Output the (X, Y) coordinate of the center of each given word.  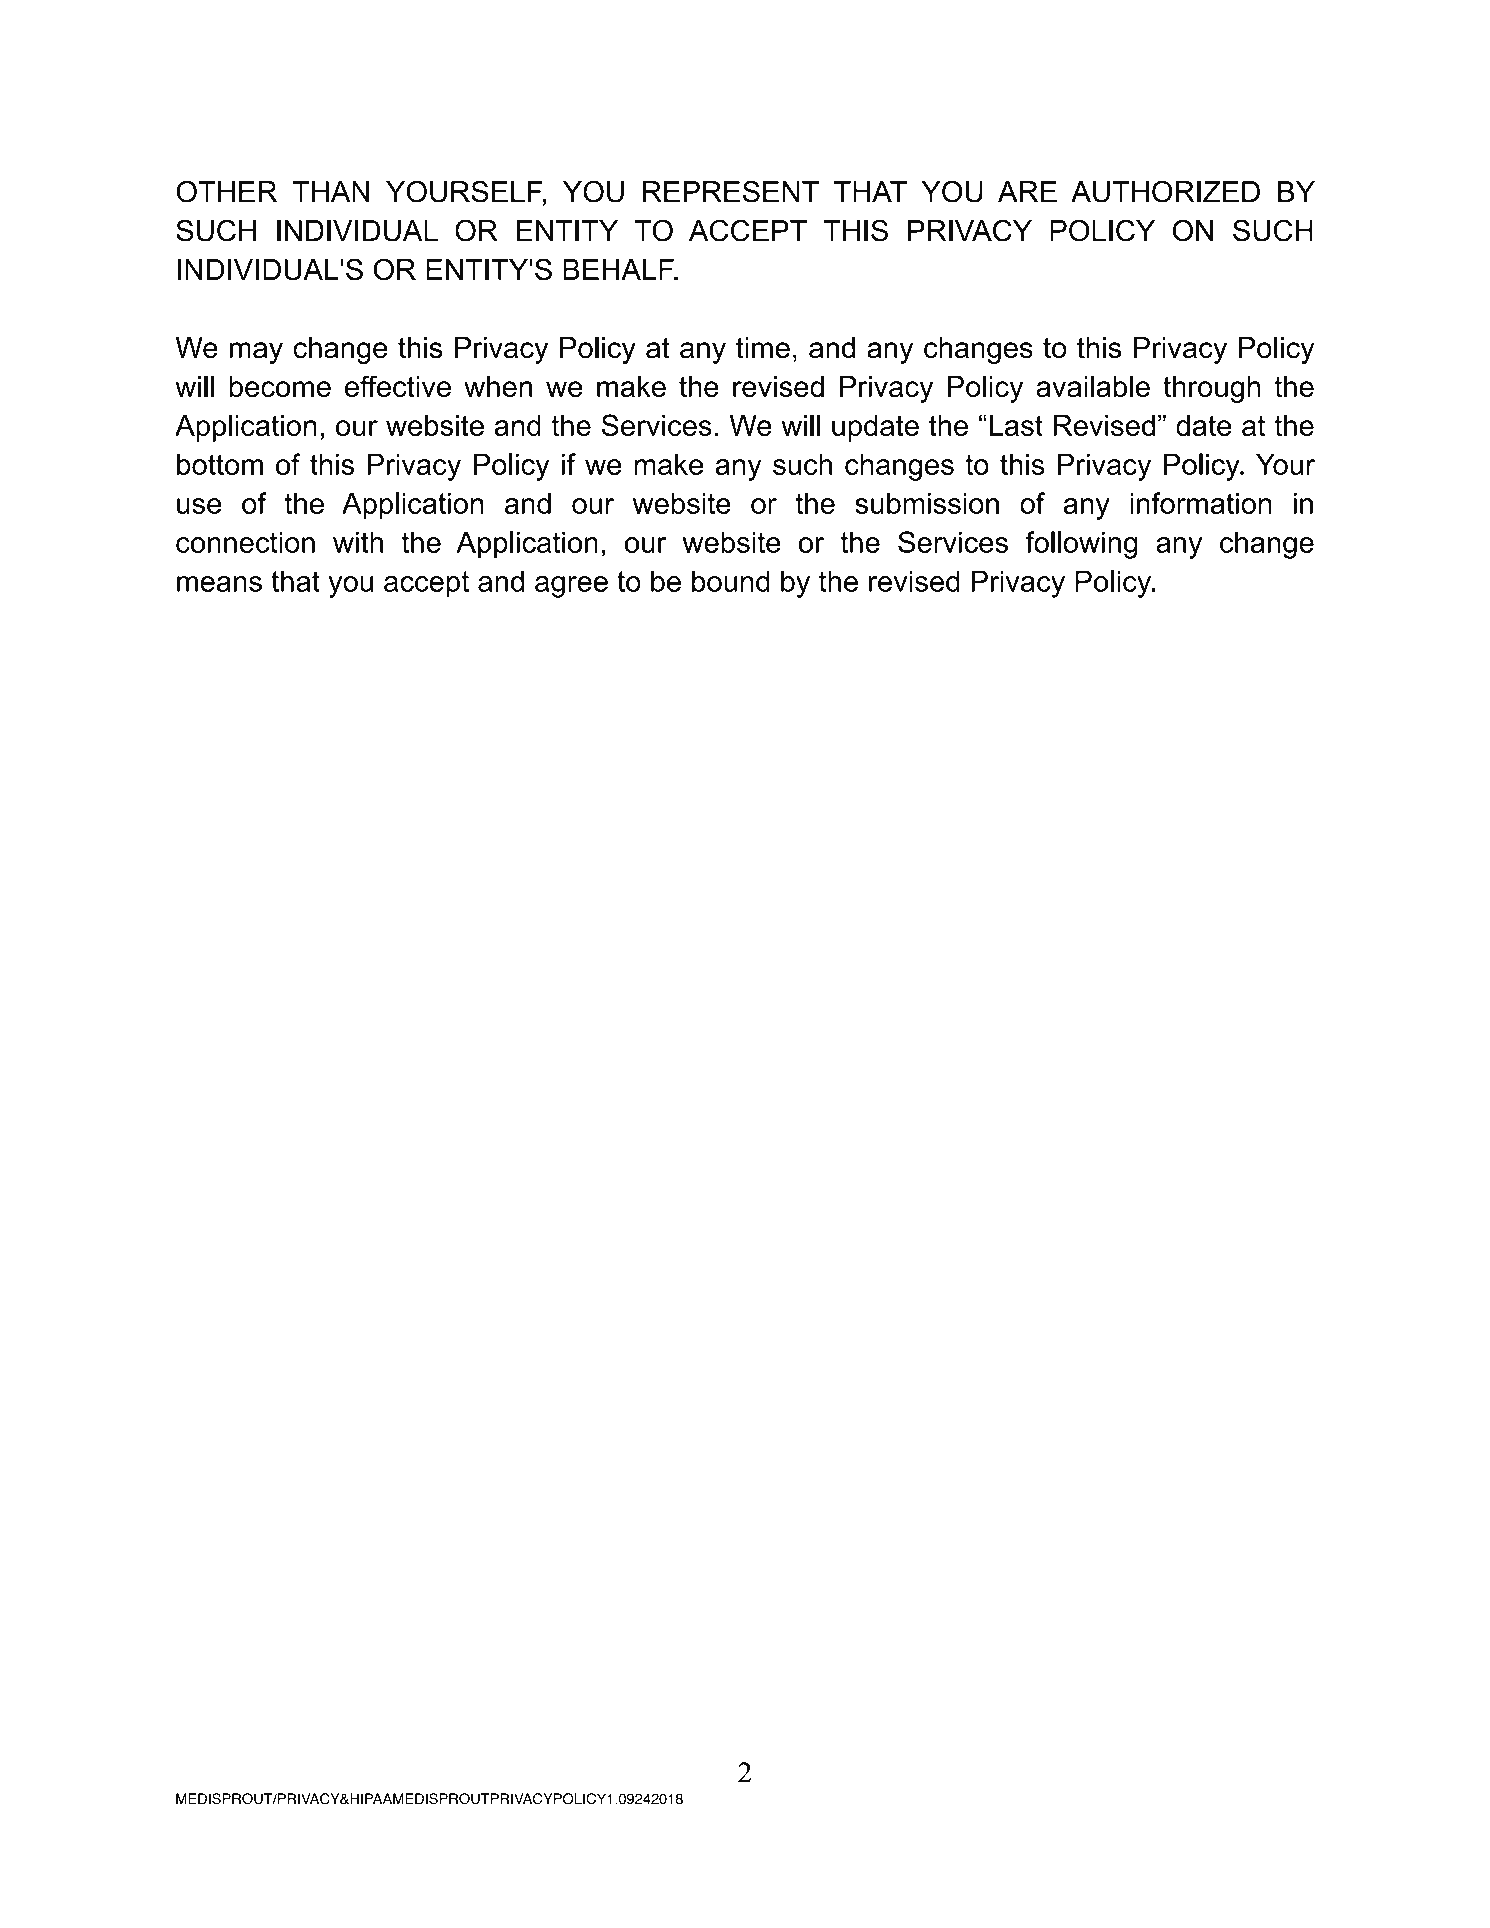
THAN (330, 191)
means (219, 584)
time (763, 347)
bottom (220, 464)
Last (1016, 425)
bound (731, 581)
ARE (1027, 191)
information (1200, 503)
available (1093, 386)
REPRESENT (731, 191)
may (256, 353)
